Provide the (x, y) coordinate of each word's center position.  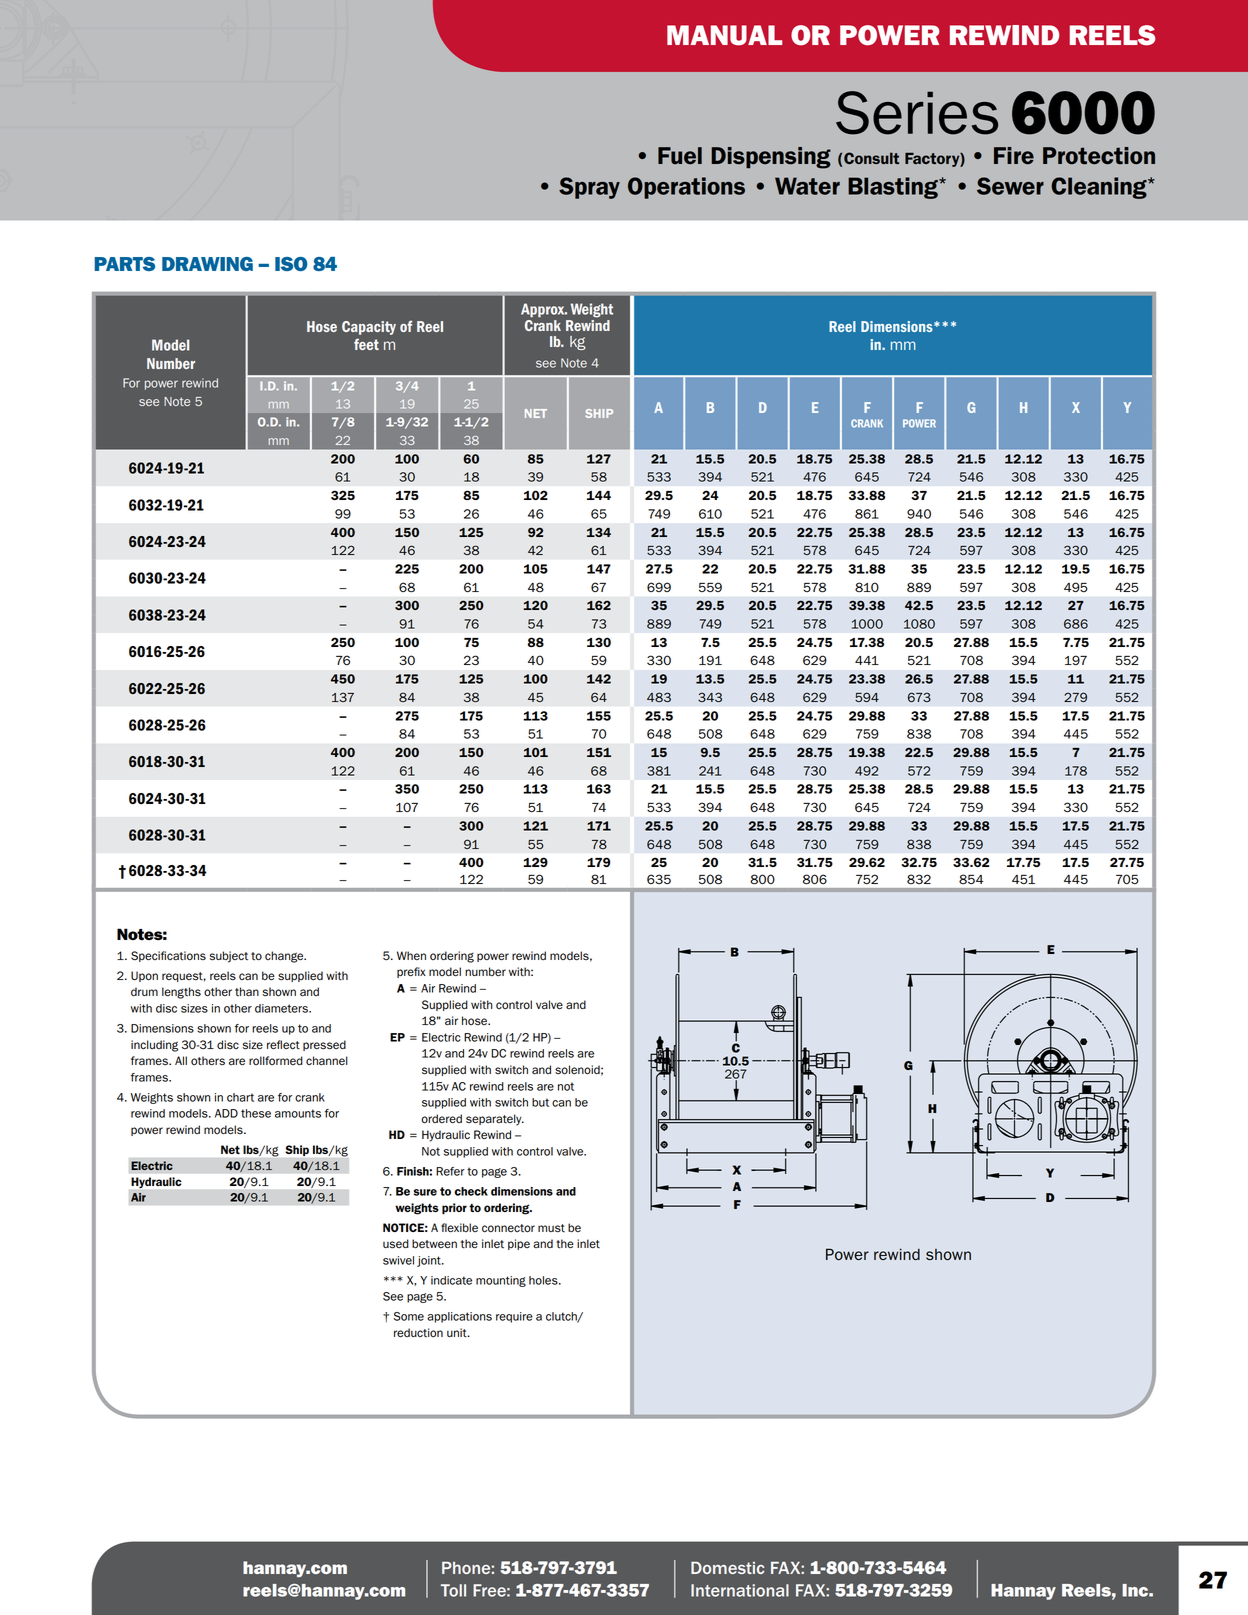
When (411, 955)
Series (917, 113)
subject (229, 957)
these (256, 1113)
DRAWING (207, 264)
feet (366, 344)
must (551, 1228)
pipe (519, 1244)
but (540, 1102)
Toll (453, 1590)
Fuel (680, 156)
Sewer (1010, 186)
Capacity (369, 328)
